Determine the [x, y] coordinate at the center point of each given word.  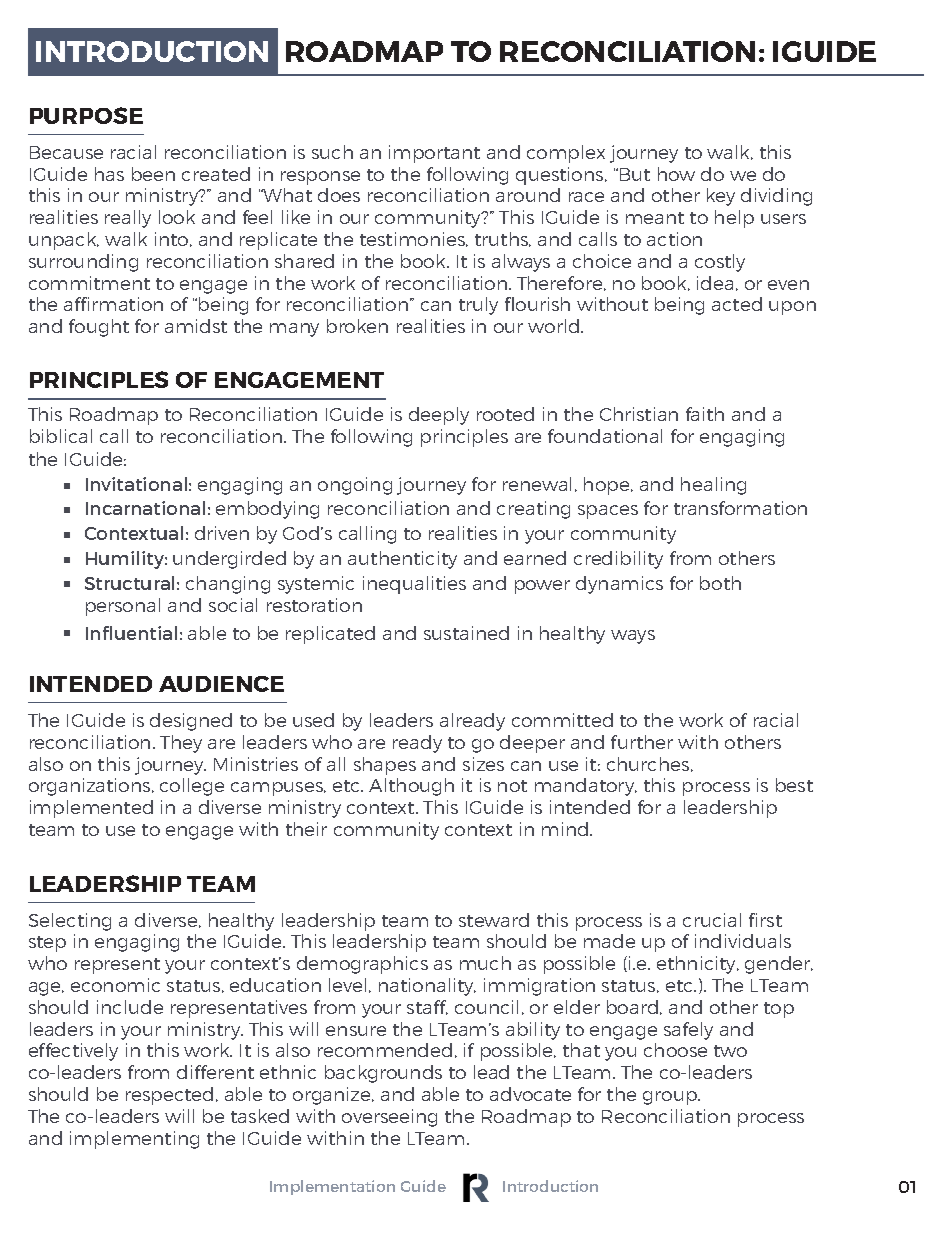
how [676, 174]
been [153, 174]
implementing [134, 1140]
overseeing [389, 1118]
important [434, 154]
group [671, 1098]
